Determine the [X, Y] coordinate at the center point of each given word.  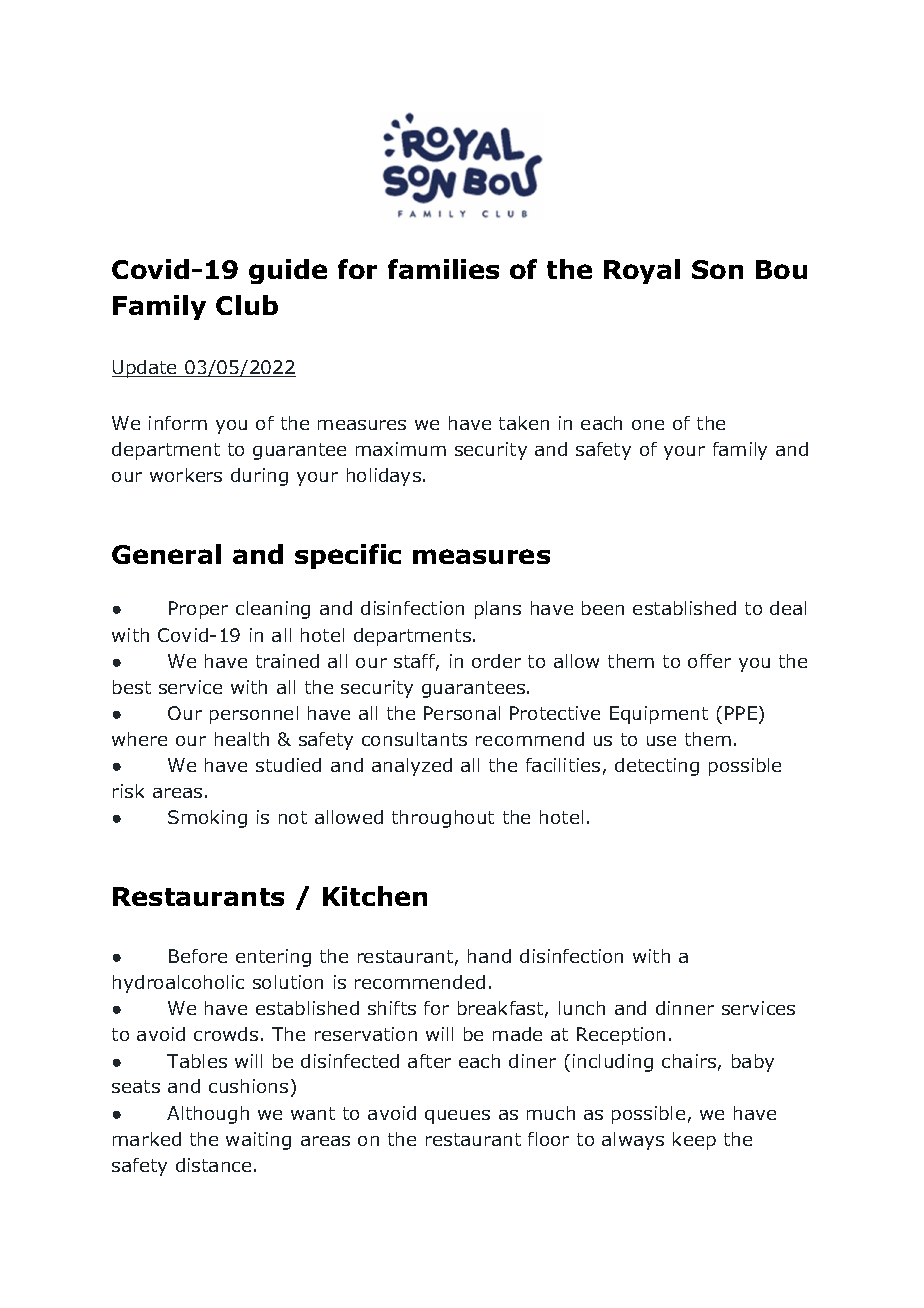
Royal [642, 271]
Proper [198, 610]
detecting [657, 767]
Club [247, 305]
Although [208, 1115]
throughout [443, 819]
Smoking [207, 819]
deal [788, 608]
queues [457, 1117]
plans [498, 610]
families [443, 269]
